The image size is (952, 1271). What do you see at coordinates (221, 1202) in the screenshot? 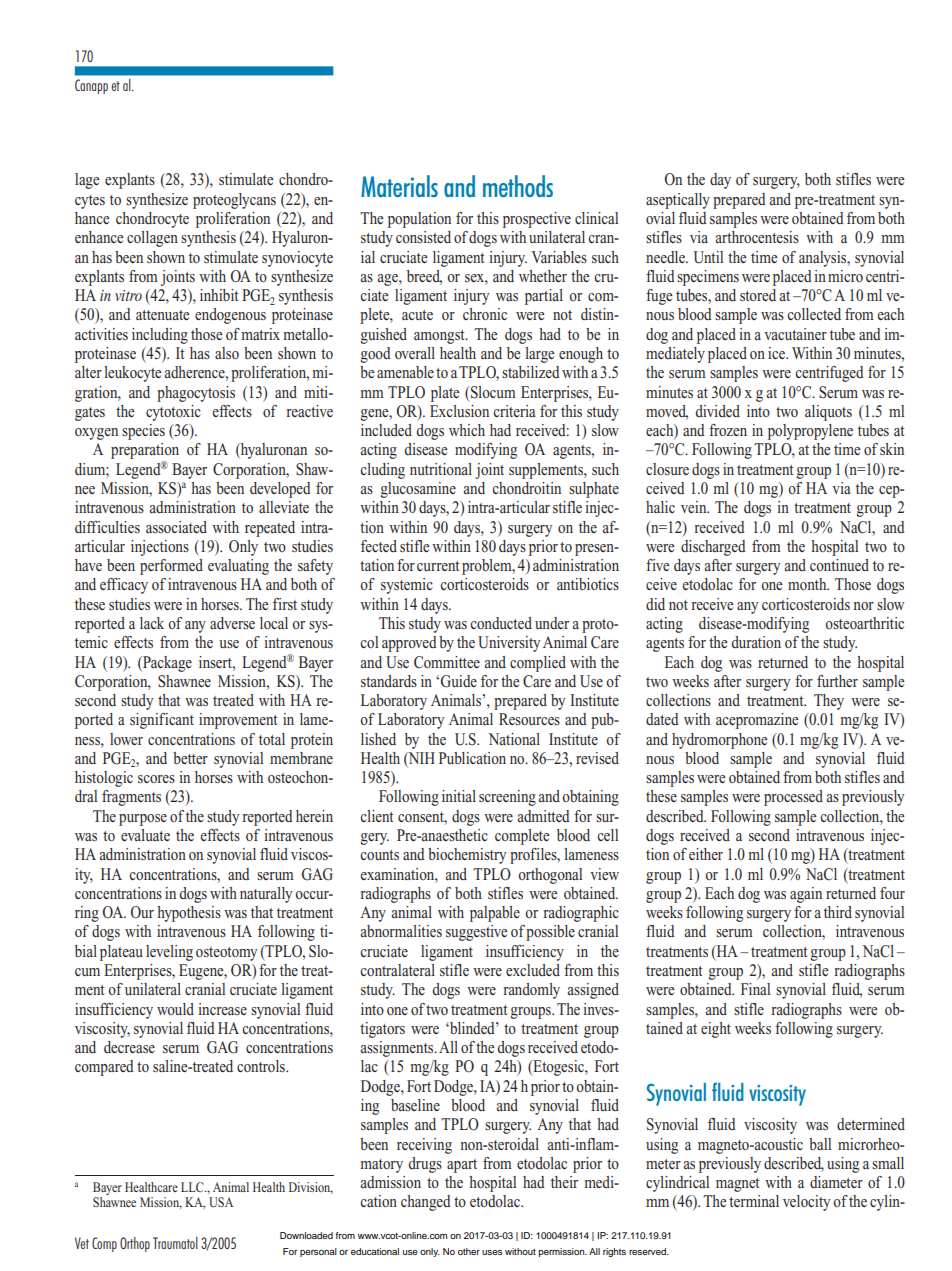
I see `USA` at bounding box center [221, 1202].
